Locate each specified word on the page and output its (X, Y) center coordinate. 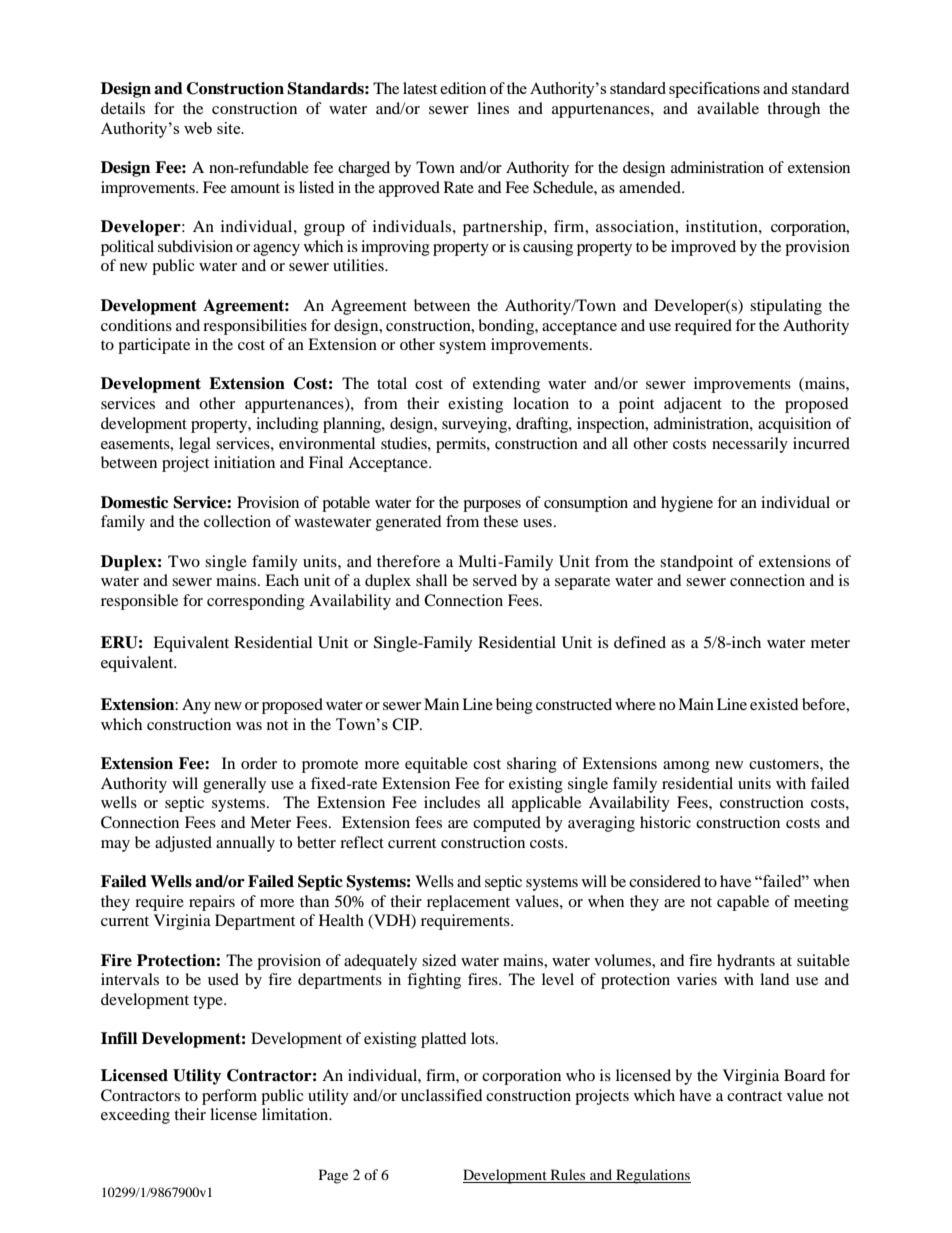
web (198, 128)
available (728, 108)
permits (462, 445)
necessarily (750, 445)
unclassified (442, 1095)
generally (234, 785)
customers (785, 764)
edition (463, 88)
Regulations (652, 1176)
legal (195, 445)
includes (452, 802)
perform (229, 1097)
